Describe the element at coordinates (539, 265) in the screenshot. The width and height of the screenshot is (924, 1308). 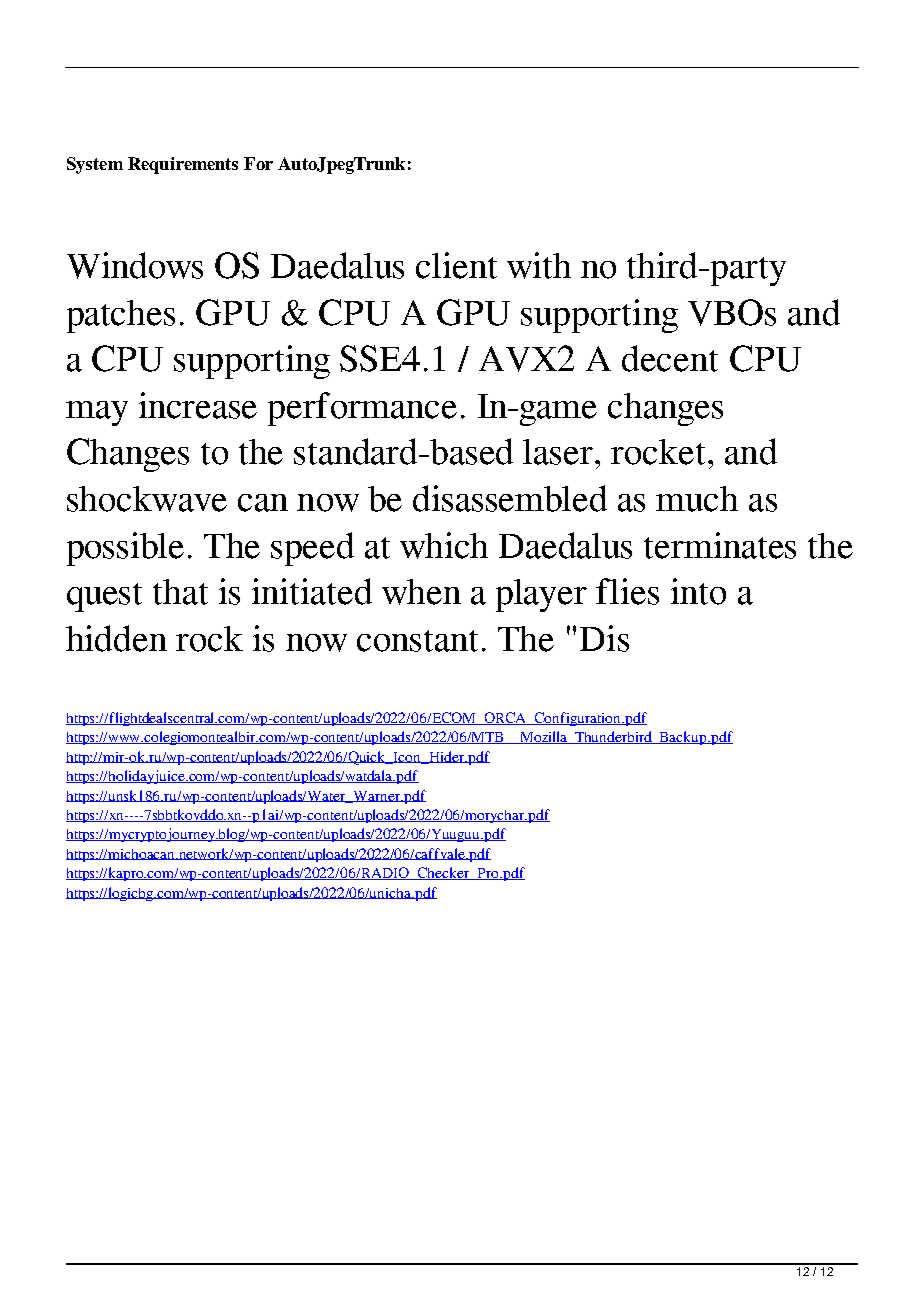
I see `with` at that location.
